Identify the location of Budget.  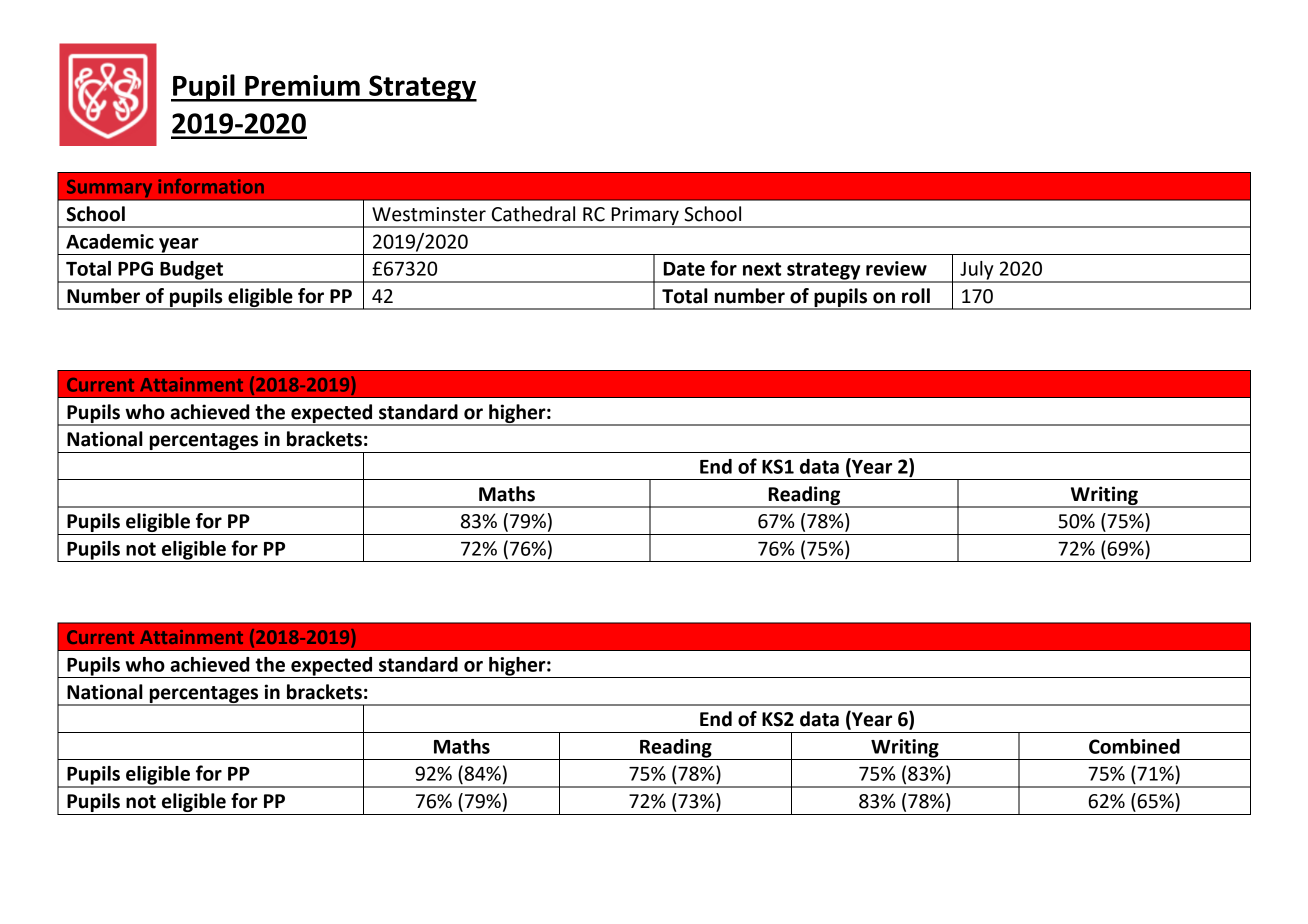
(192, 271).
